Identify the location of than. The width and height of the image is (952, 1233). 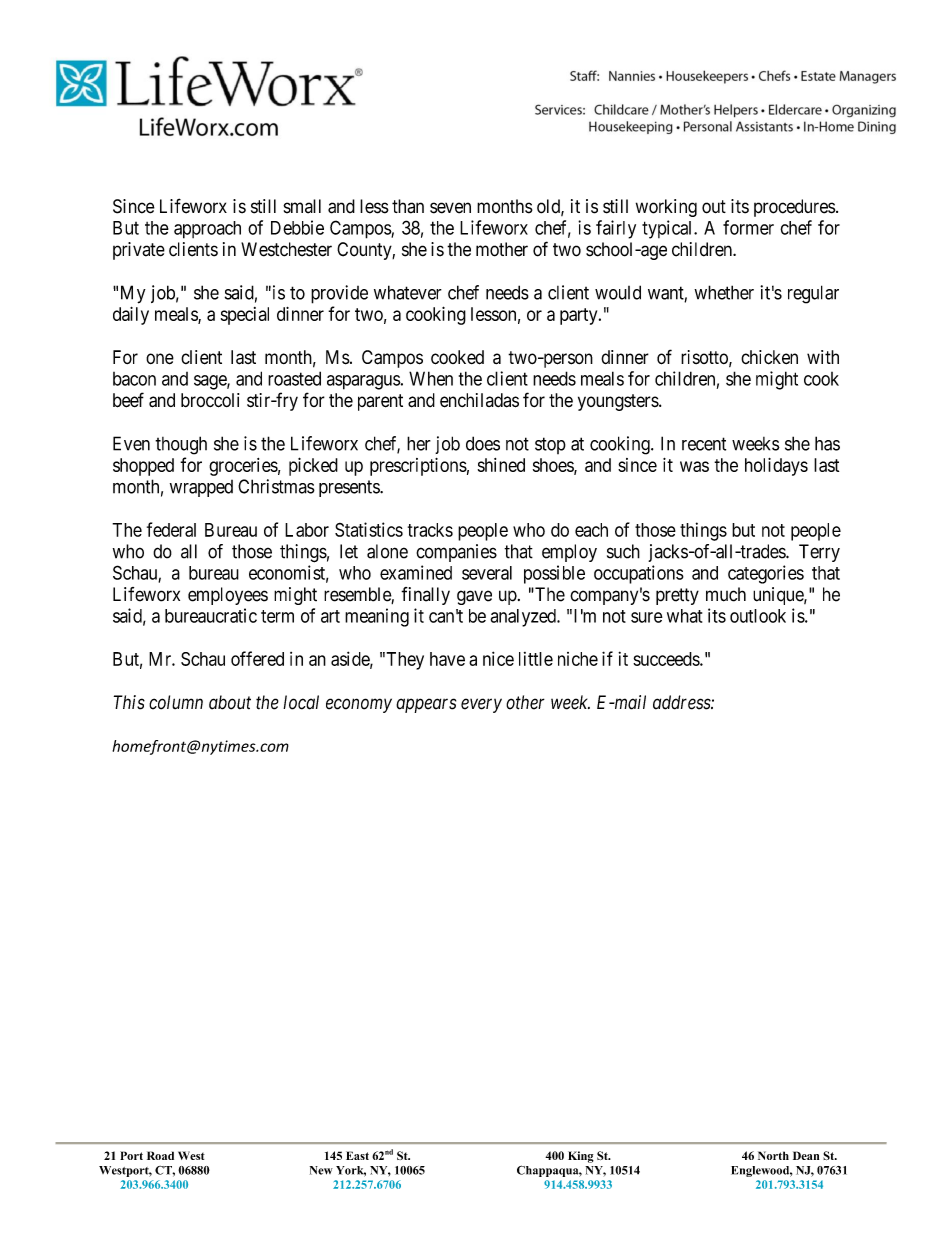
(408, 206).
